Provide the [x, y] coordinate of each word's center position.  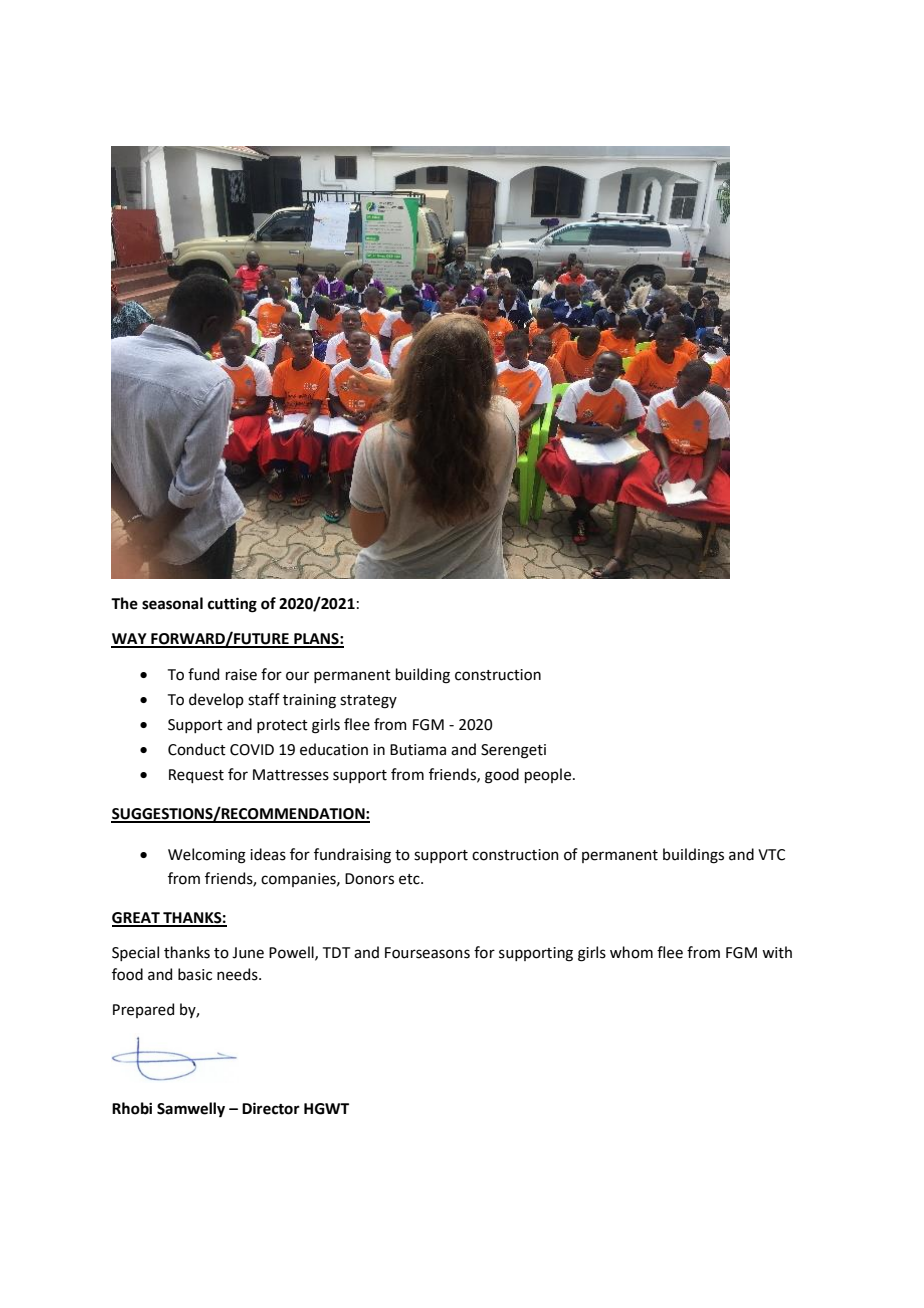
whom [631, 952]
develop [216, 700]
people [549, 775]
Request [196, 776]
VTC [771, 855]
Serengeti [513, 751]
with [777, 952]
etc [410, 879]
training [309, 701]
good [502, 776]
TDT [336, 952]
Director [271, 1108]
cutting [232, 605]
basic [195, 974]
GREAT [137, 919]
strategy [368, 702]
